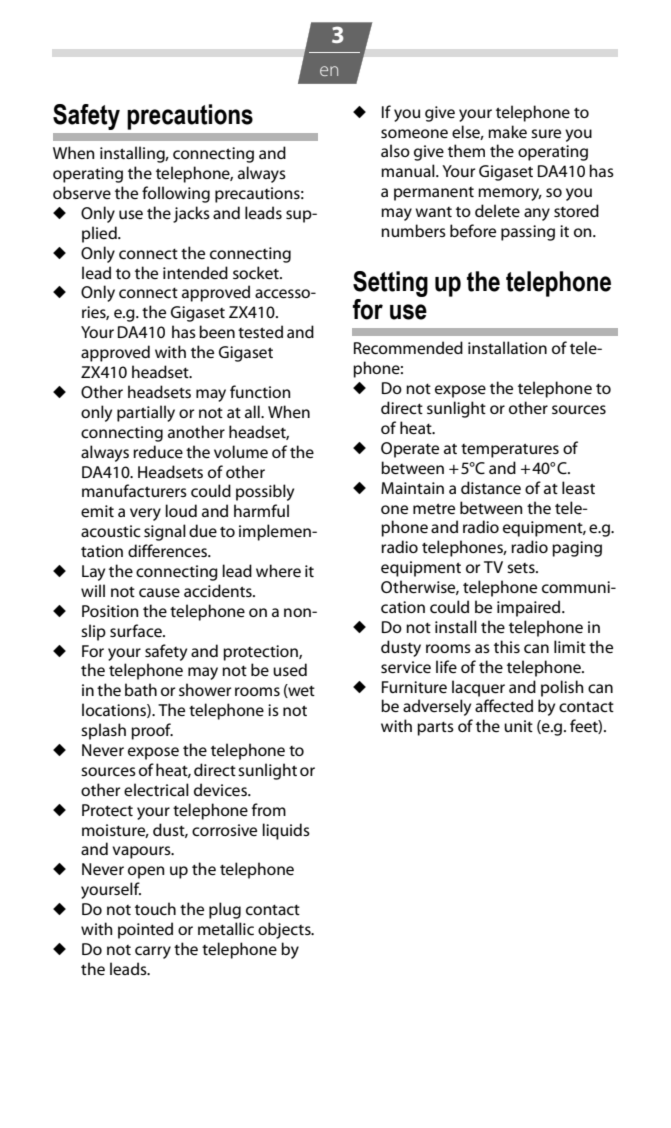  I want to click on following, so click(176, 194).
